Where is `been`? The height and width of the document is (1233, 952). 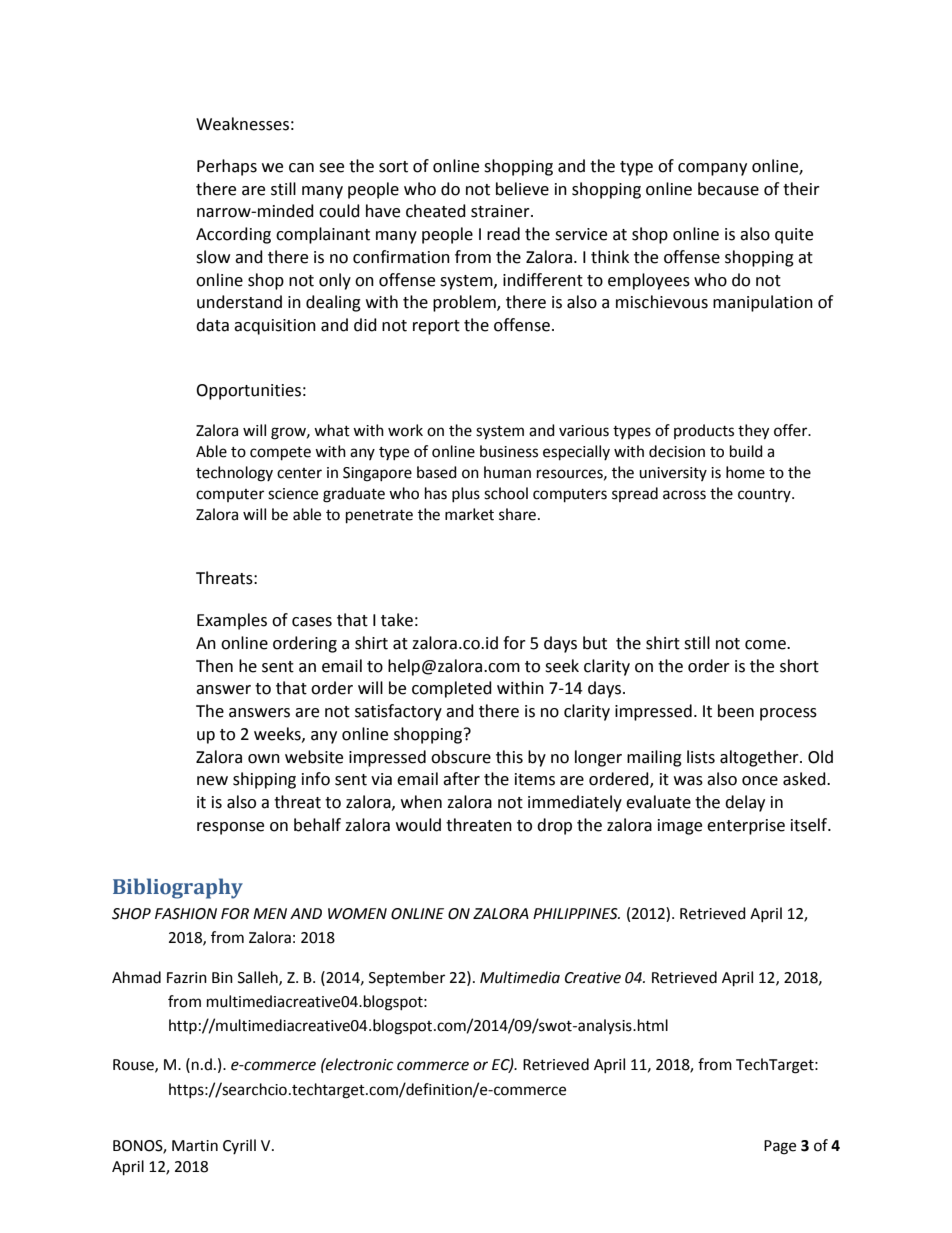
been is located at coordinates (736, 711).
